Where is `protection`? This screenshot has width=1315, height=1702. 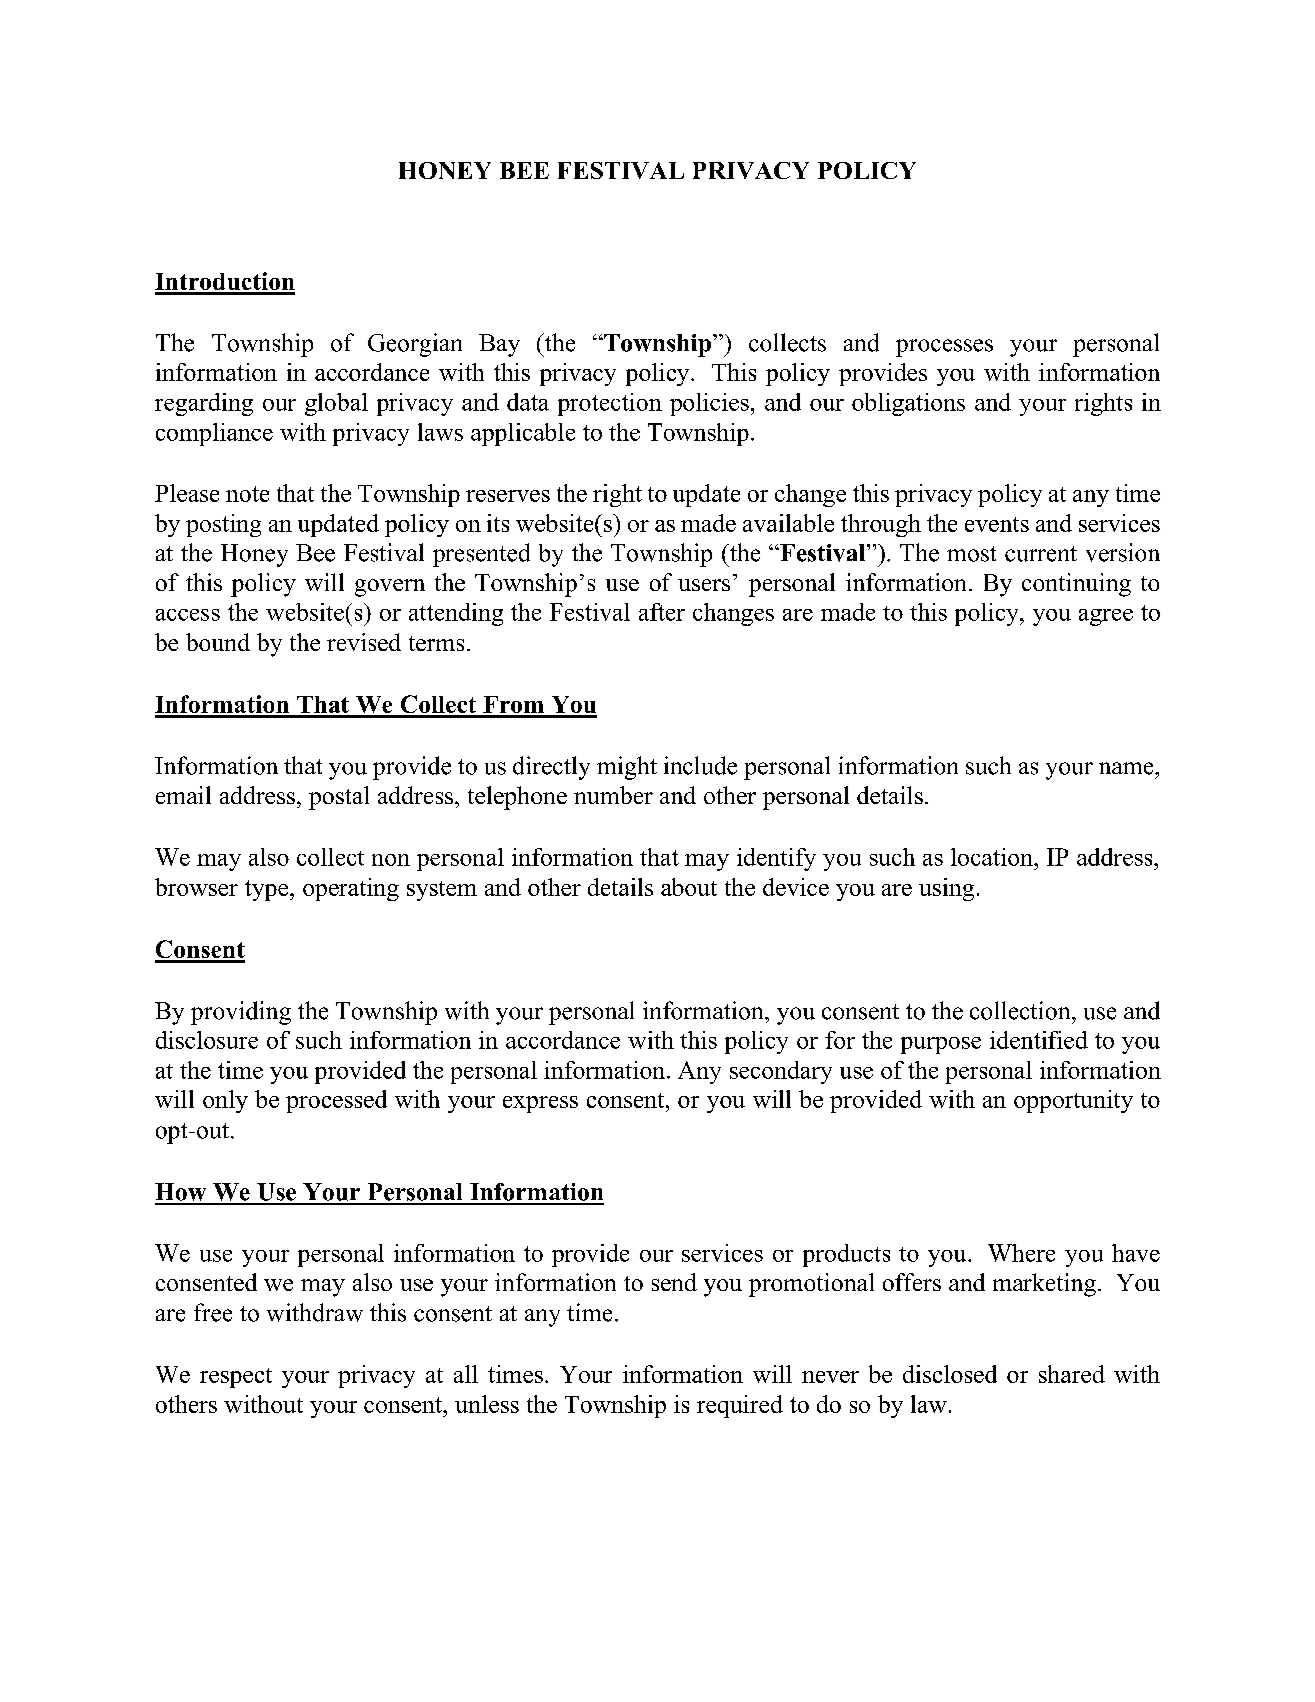
protection is located at coordinates (610, 404).
